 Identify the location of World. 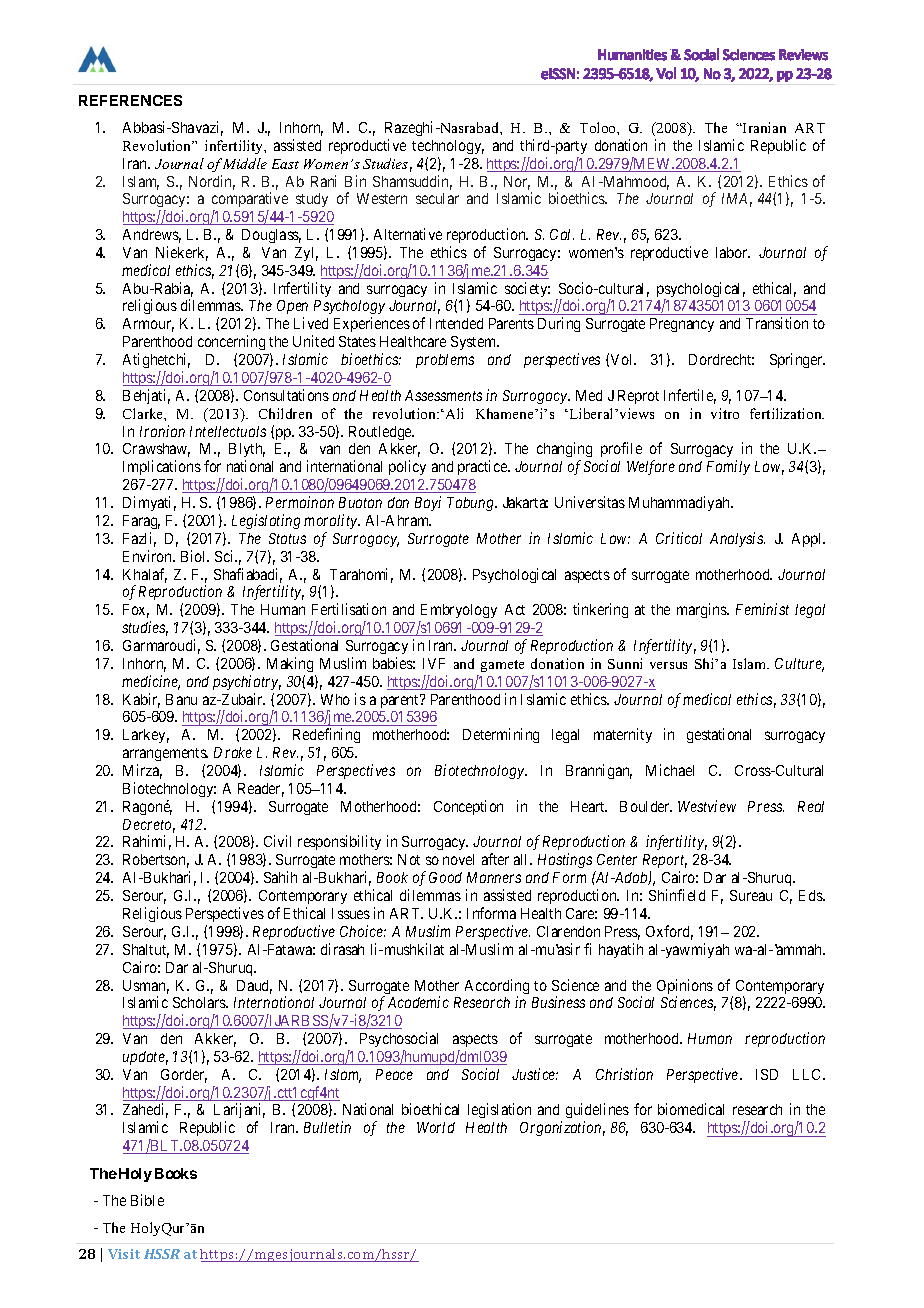
(436, 1127).
